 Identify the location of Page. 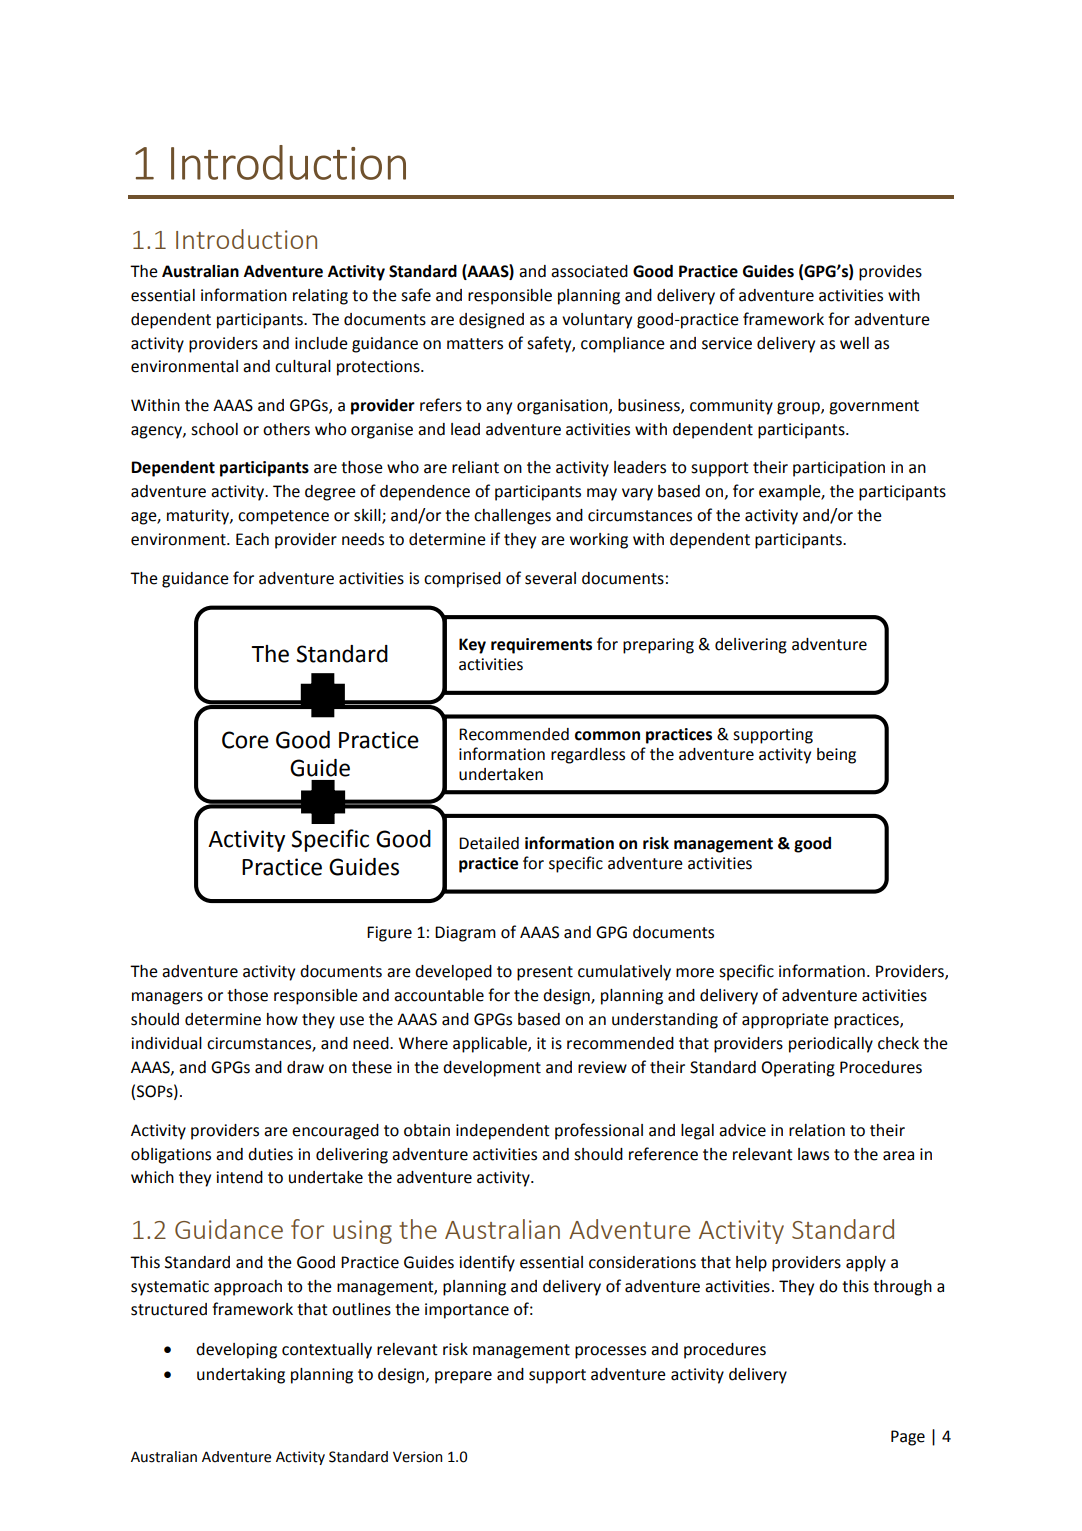
(908, 1438).
